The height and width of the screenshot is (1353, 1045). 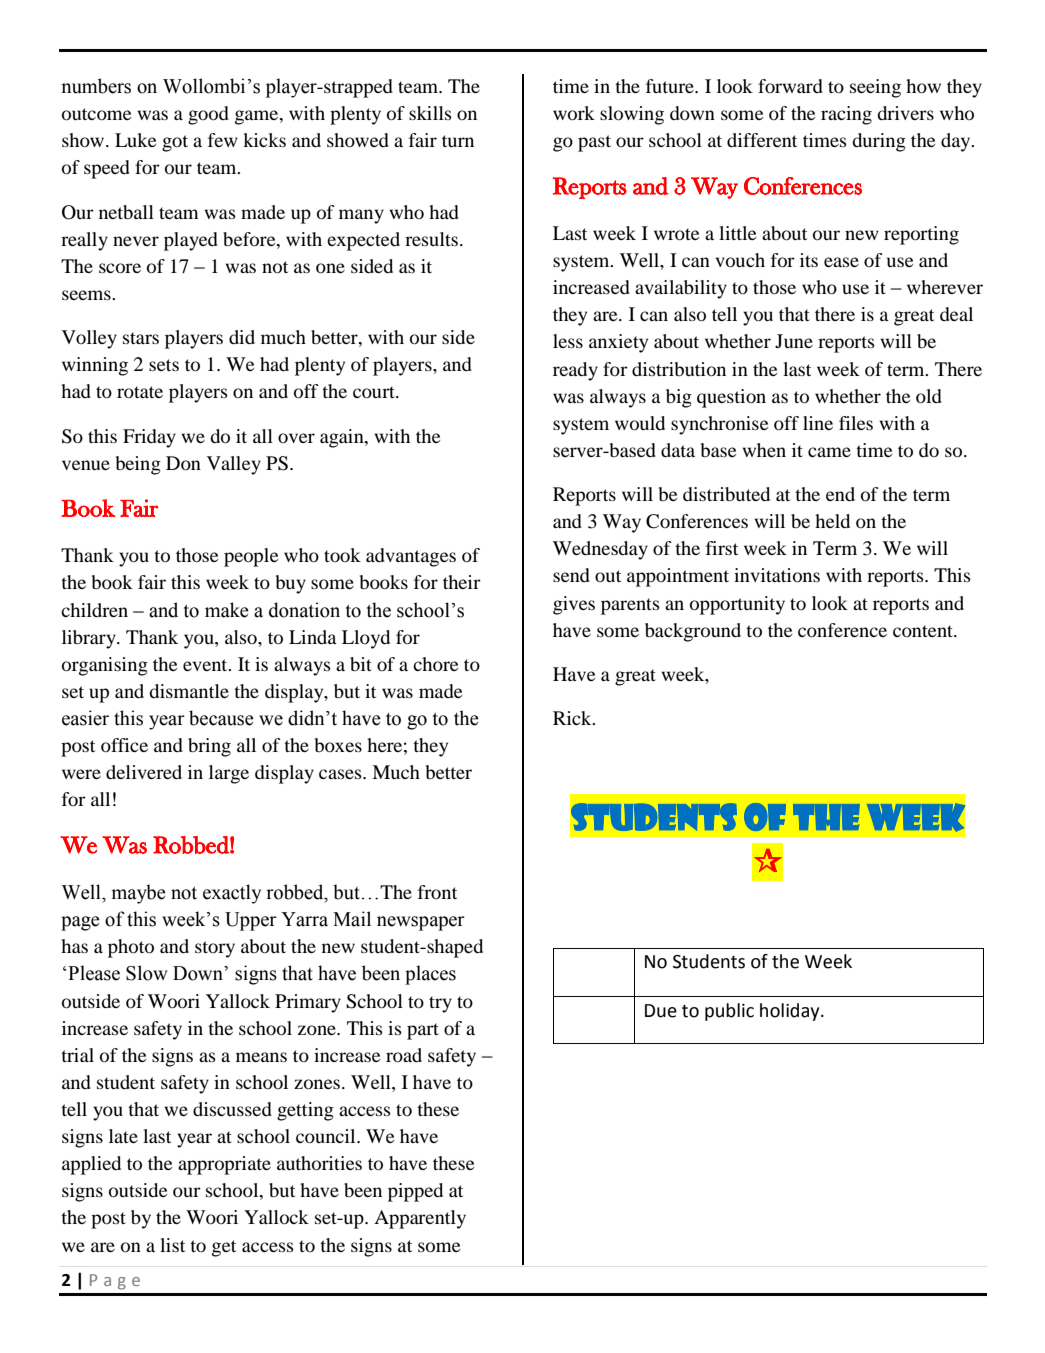 I want to click on good, so click(x=208, y=115).
